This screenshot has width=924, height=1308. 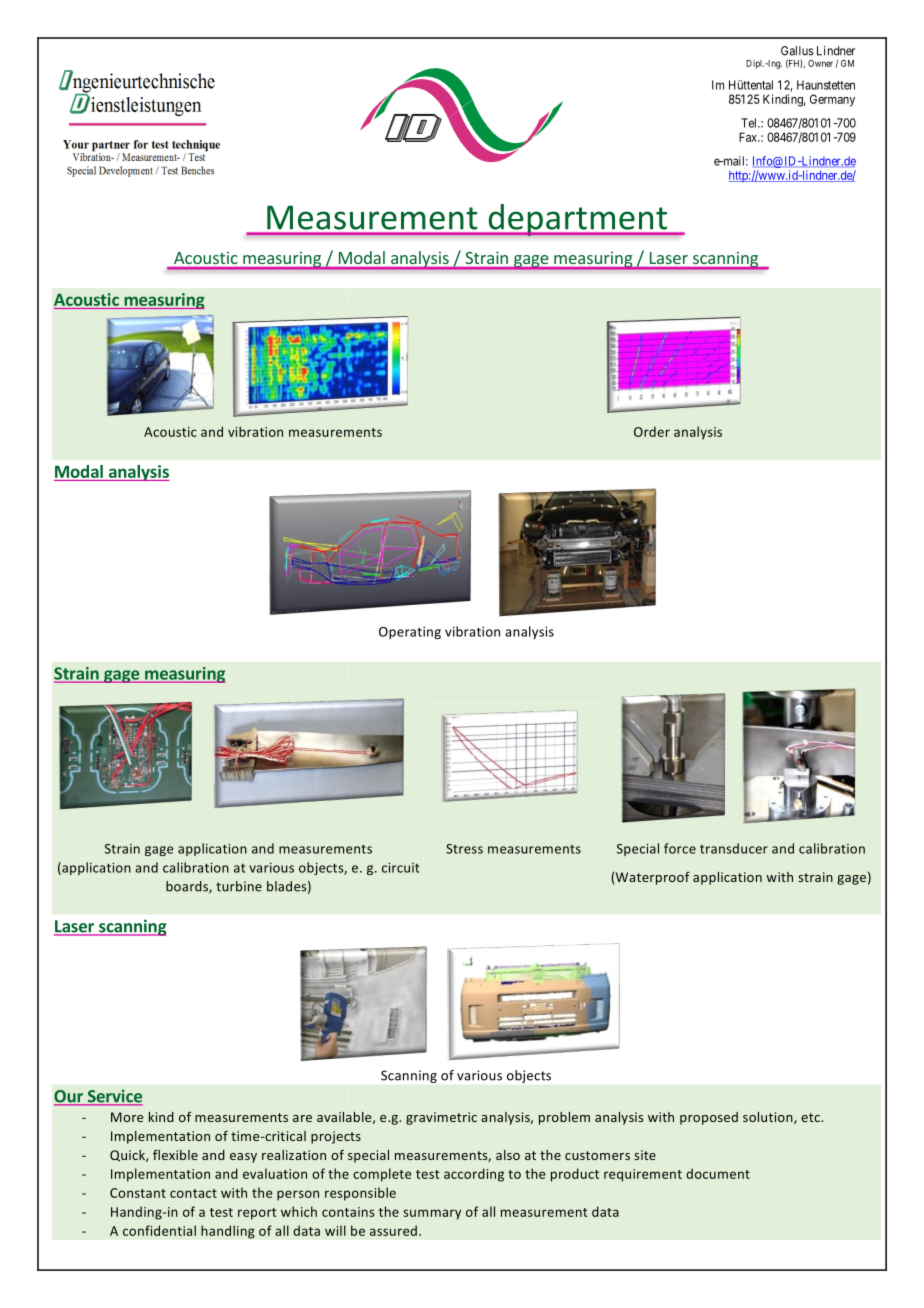 I want to click on Stress, so click(x=464, y=849).
